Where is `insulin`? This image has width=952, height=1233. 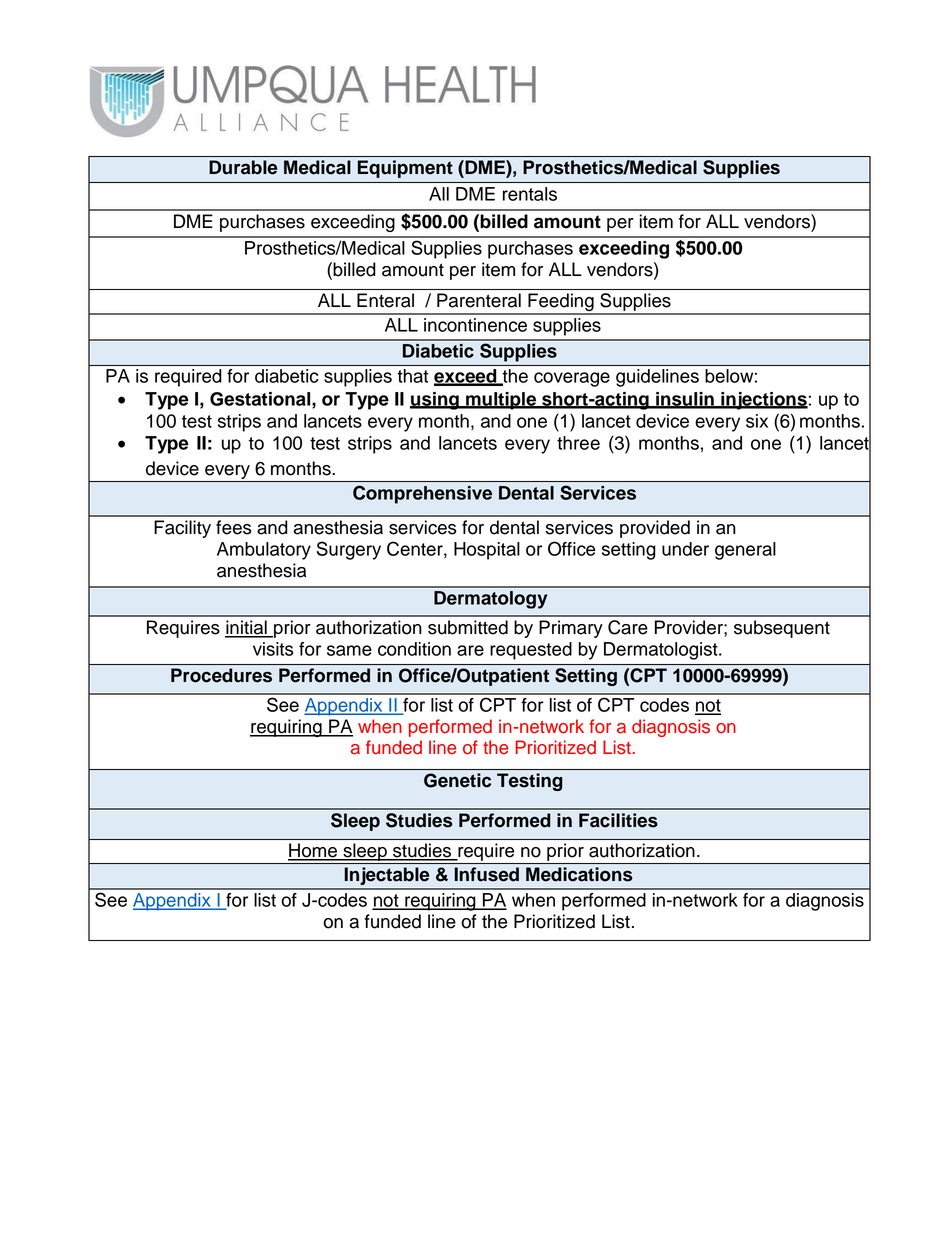
insulin is located at coordinates (685, 400).
